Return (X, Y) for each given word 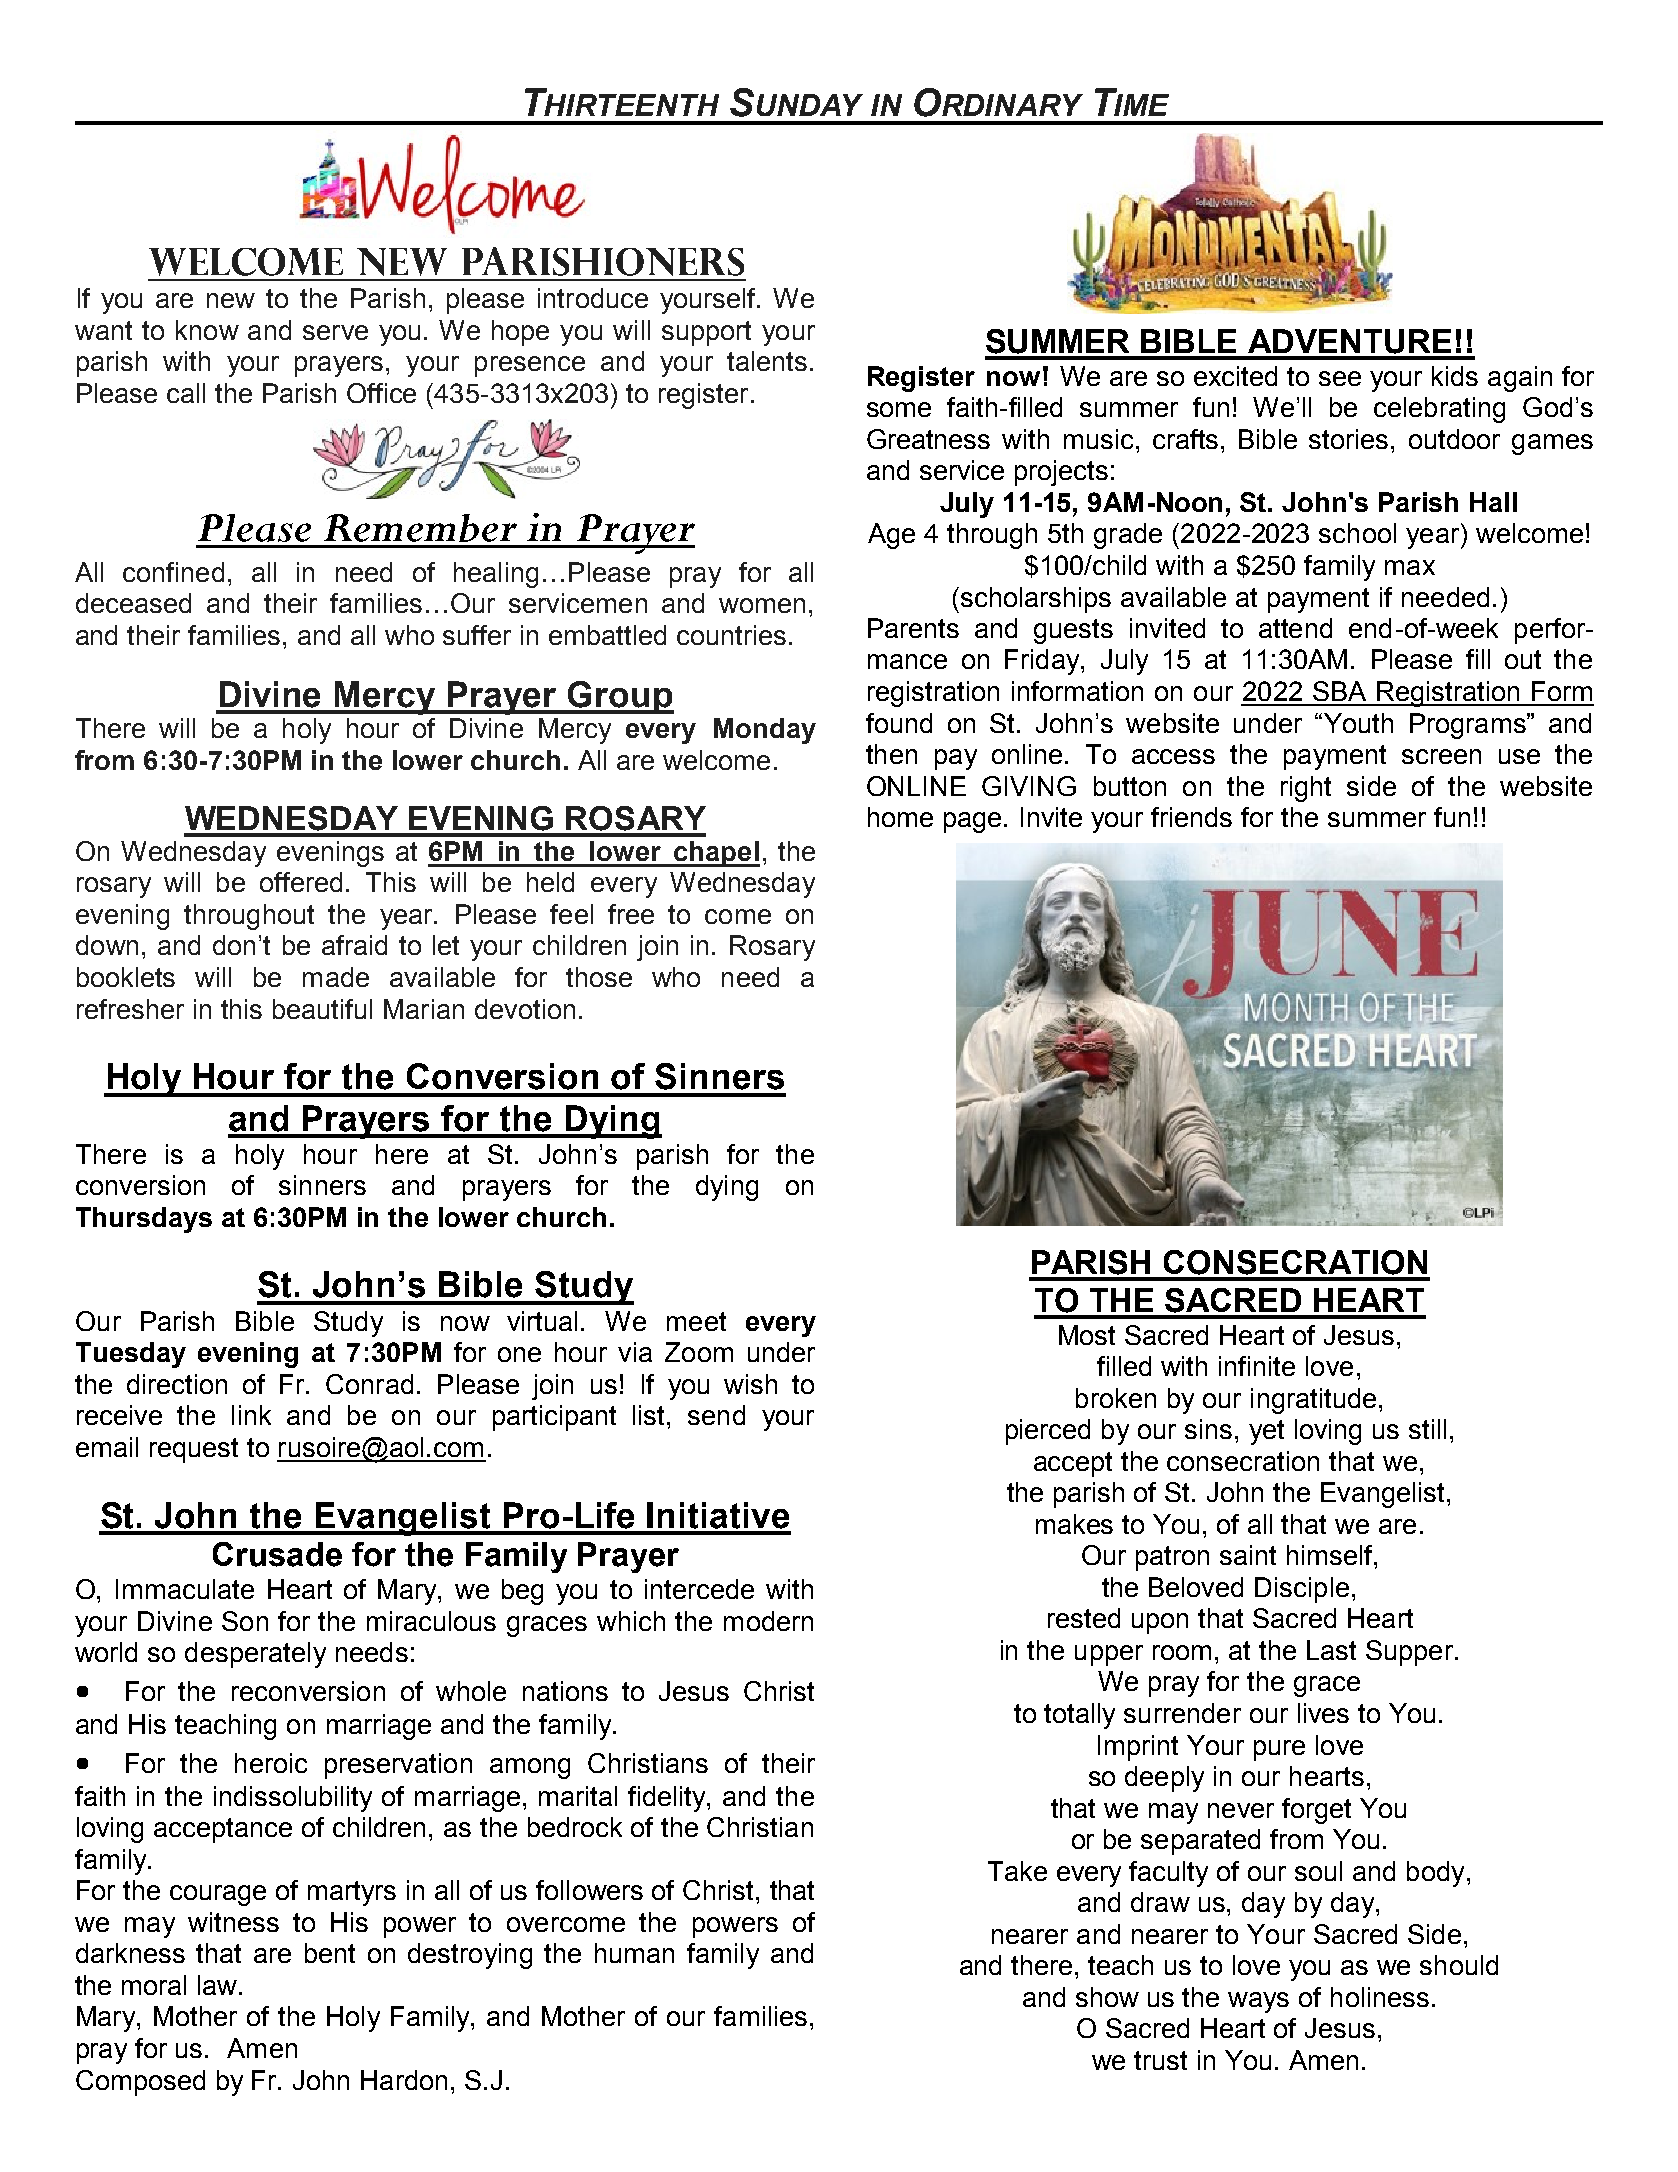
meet (696, 1321)
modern (768, 1621)
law (219, 1985)
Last (1331, 1650)
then (891, 754)
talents (767, 361)
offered (301, 882)
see (1340, 378)
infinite (1257, 1366)
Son (245, 1621)
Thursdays (144, 1220)
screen (1441, 756)
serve (335, 332)
